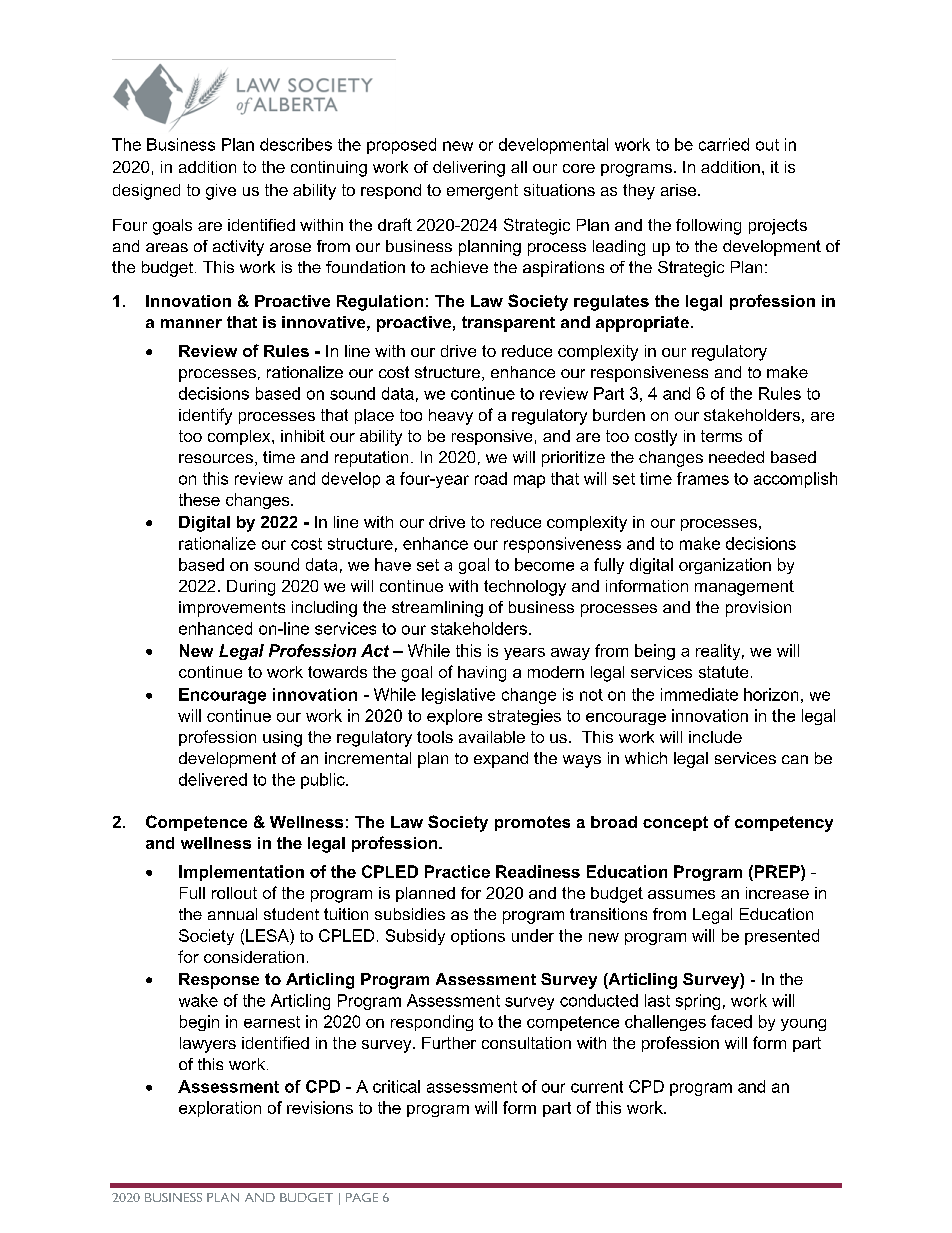  I want to click on exploration, so click(220, 1109).
